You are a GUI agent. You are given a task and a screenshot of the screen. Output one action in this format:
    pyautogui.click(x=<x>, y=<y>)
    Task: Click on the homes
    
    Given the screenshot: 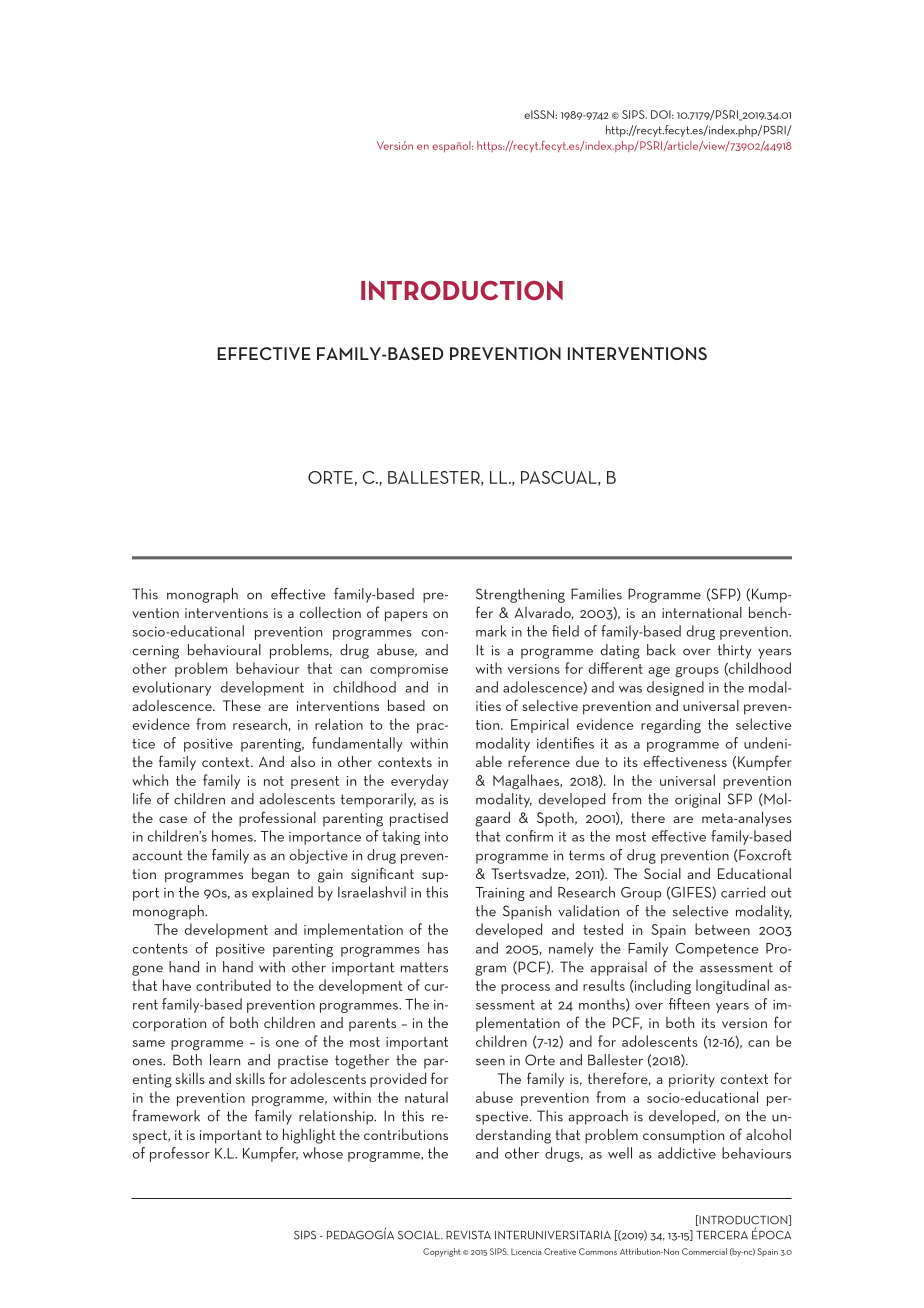 What is the action you would take?
    pyautogui.click(x=233, y=836)
